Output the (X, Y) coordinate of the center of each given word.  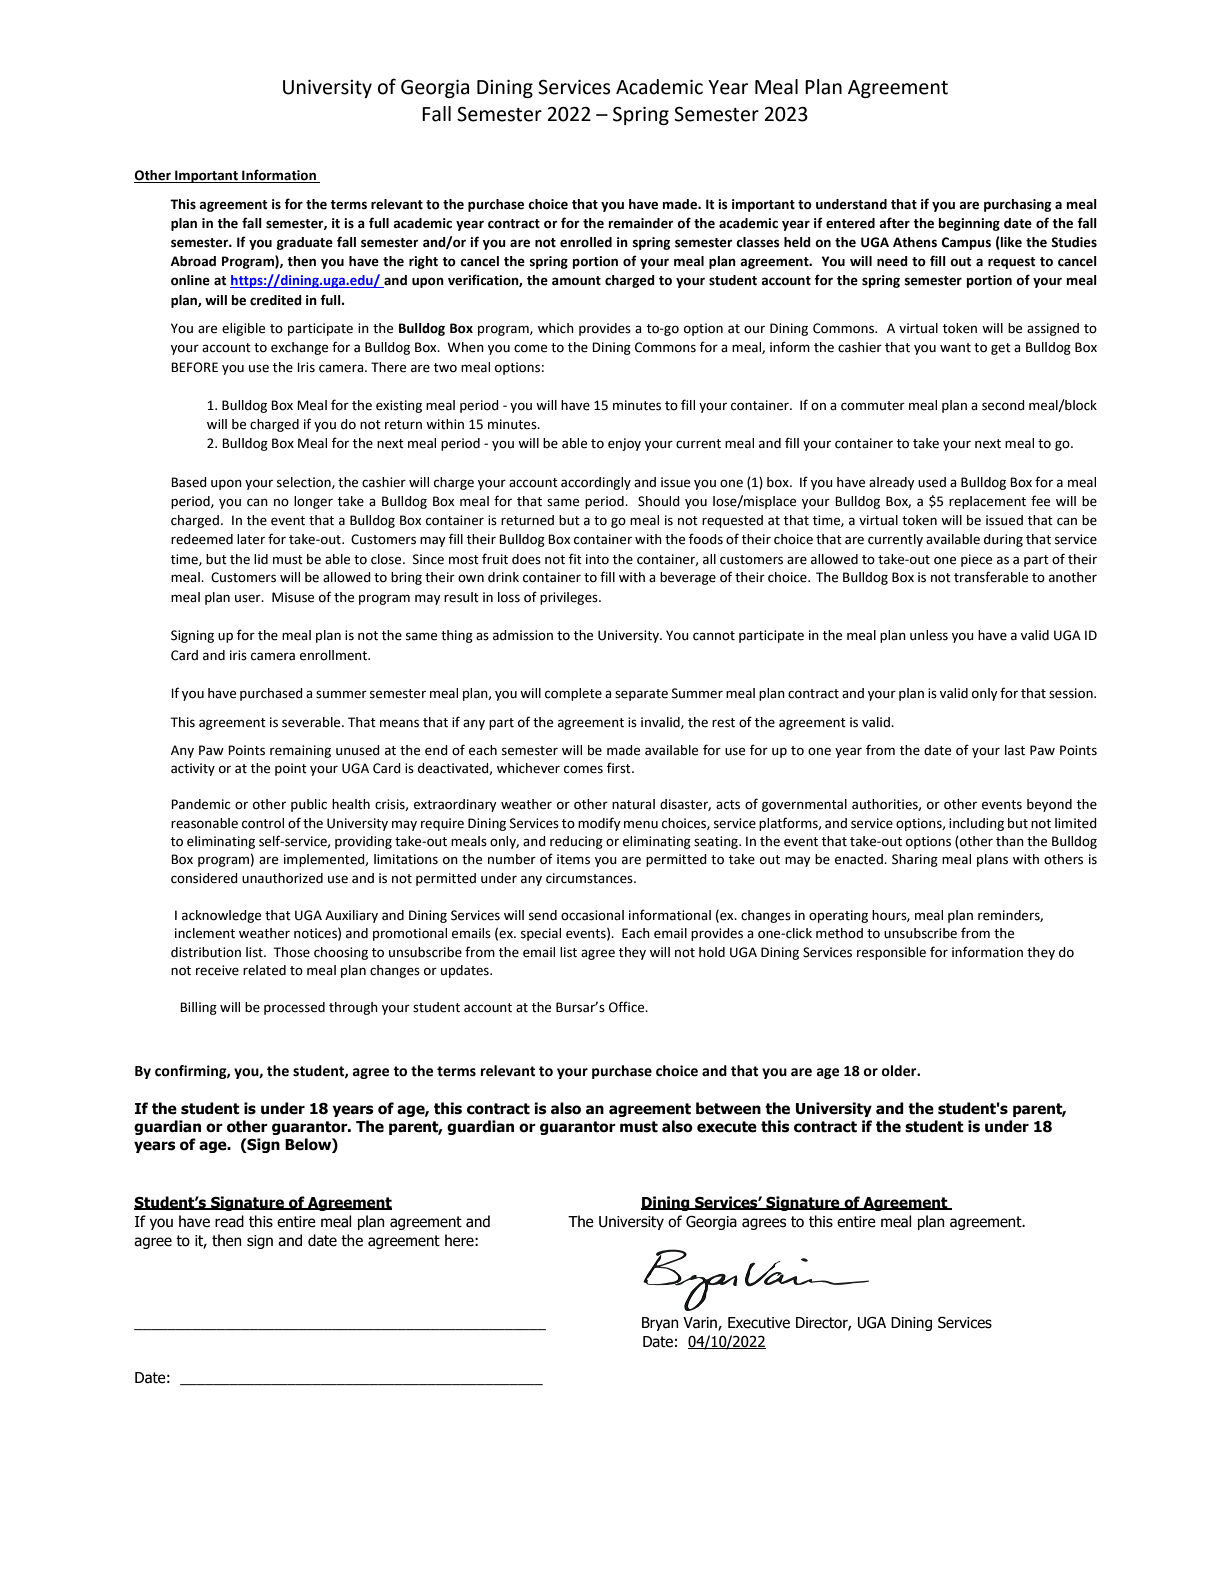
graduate (305, 243)
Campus (966, 243)
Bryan (660, 1324)
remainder (641, 223)
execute (727, 1127)
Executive (759, 1323)
